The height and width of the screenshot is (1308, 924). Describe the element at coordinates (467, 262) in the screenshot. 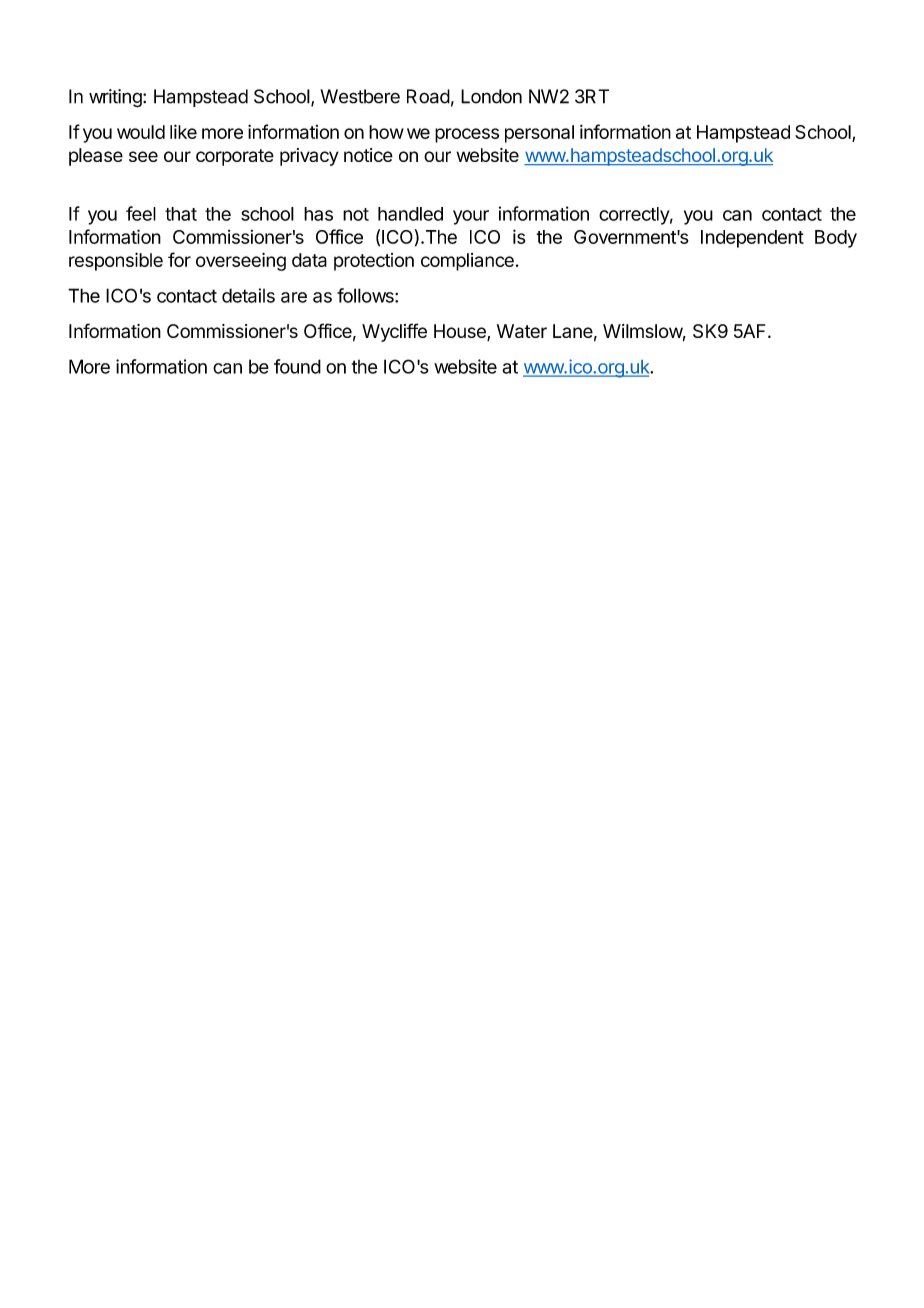

I see `compliance` at that location.
